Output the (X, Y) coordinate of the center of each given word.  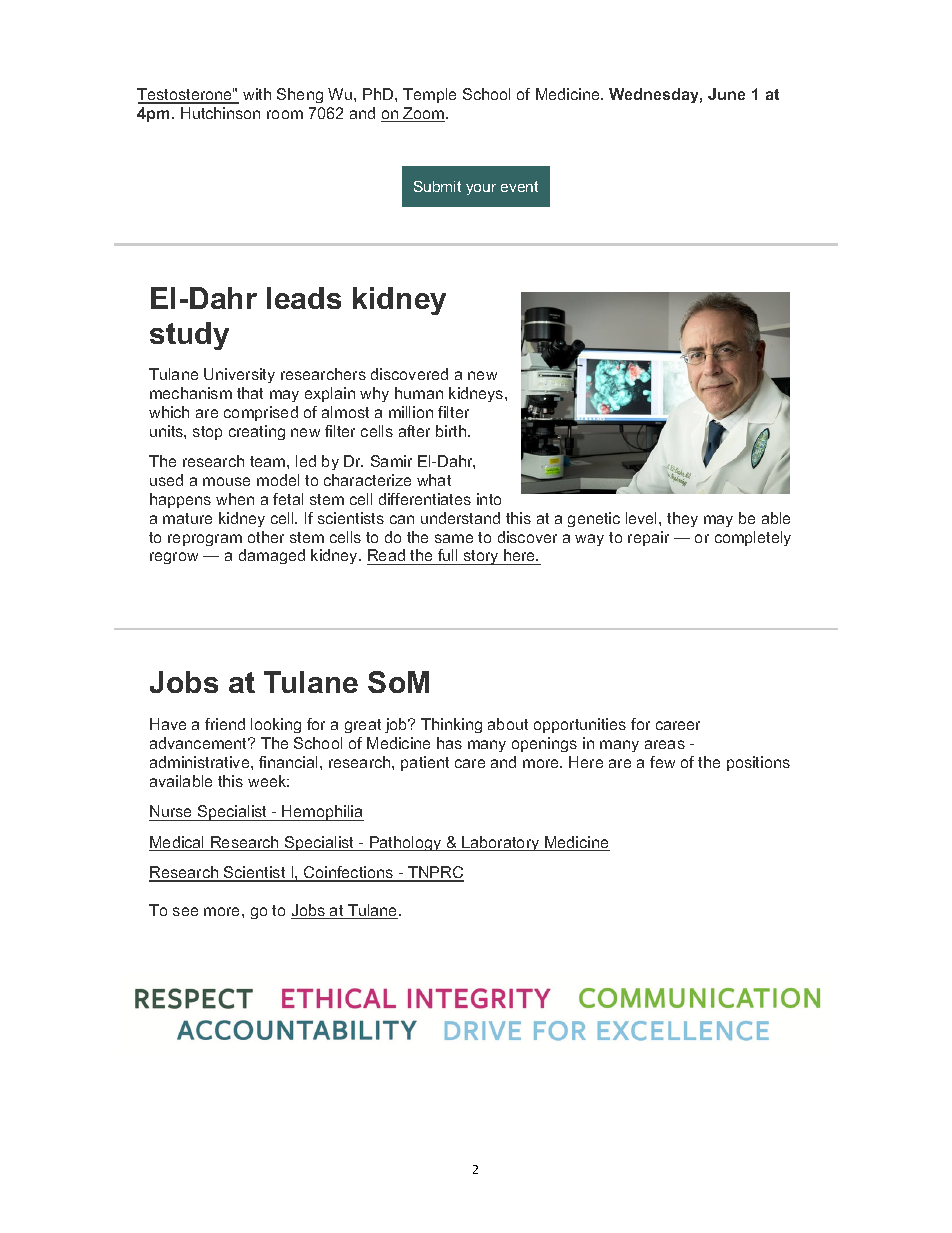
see (185, 911)
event (519, 186)
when (235, 499)
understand (460, 518)
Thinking (451, 725)
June (726, 94)
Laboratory (501, 843)
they (682, 519)
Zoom (424, 114)
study (189, 336)
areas (665, 744)
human (419, 393)
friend (225, 724)
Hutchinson (220, 113)
